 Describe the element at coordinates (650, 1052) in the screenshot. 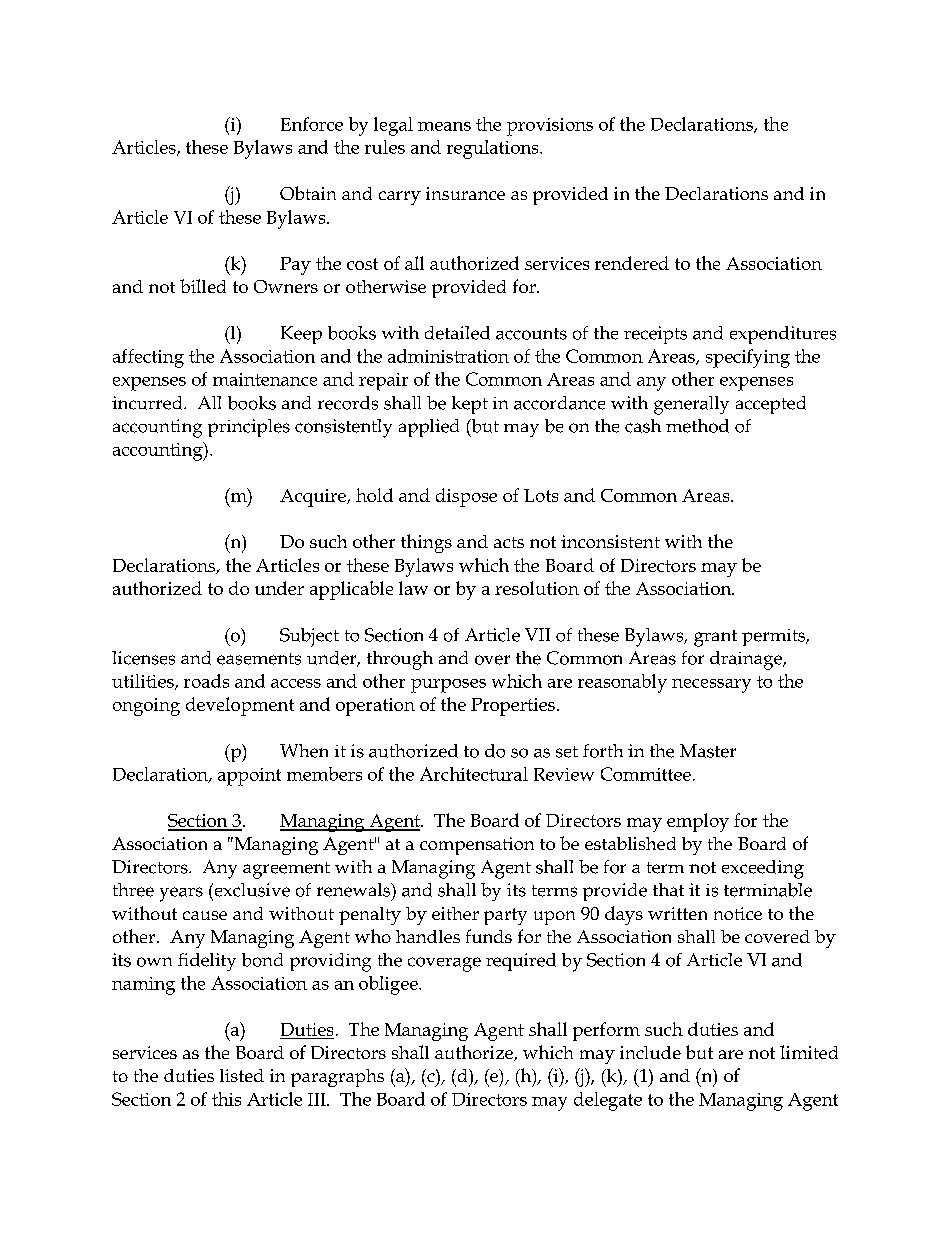

I see `include` at that location.
